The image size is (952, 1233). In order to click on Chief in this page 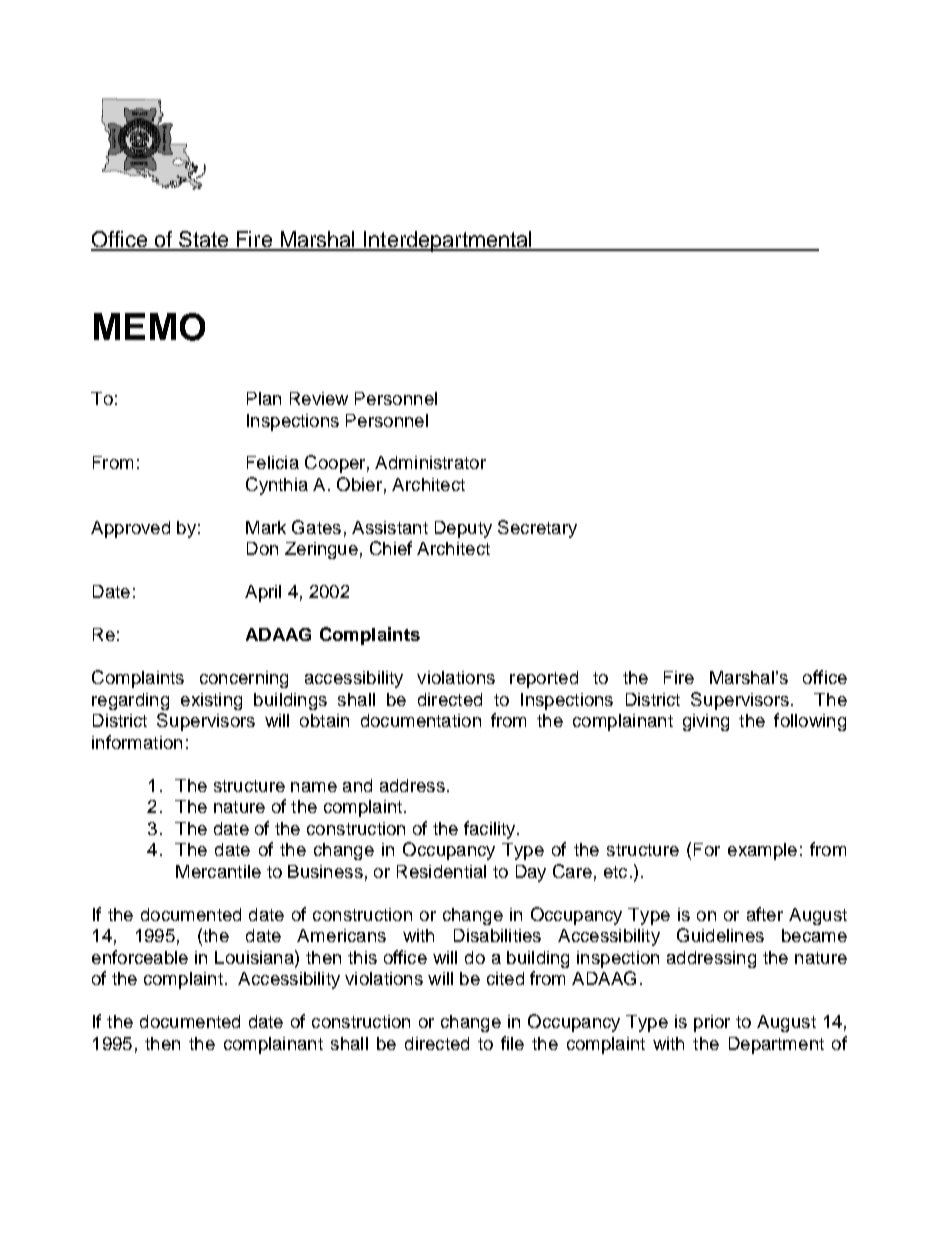, I will do `click(391, 548)`.
